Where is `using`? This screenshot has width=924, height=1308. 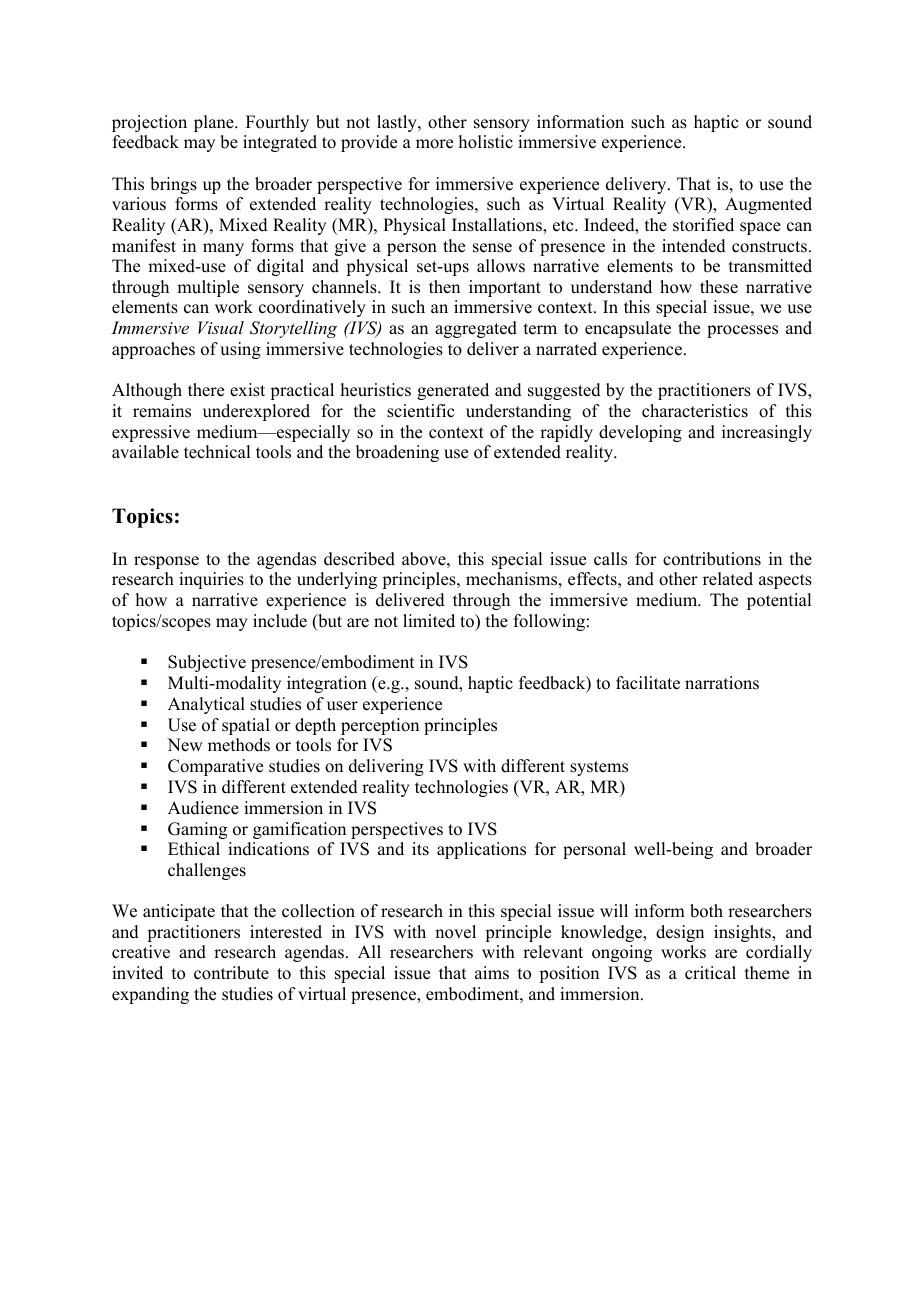
using is located at coordinates (240, 350).
